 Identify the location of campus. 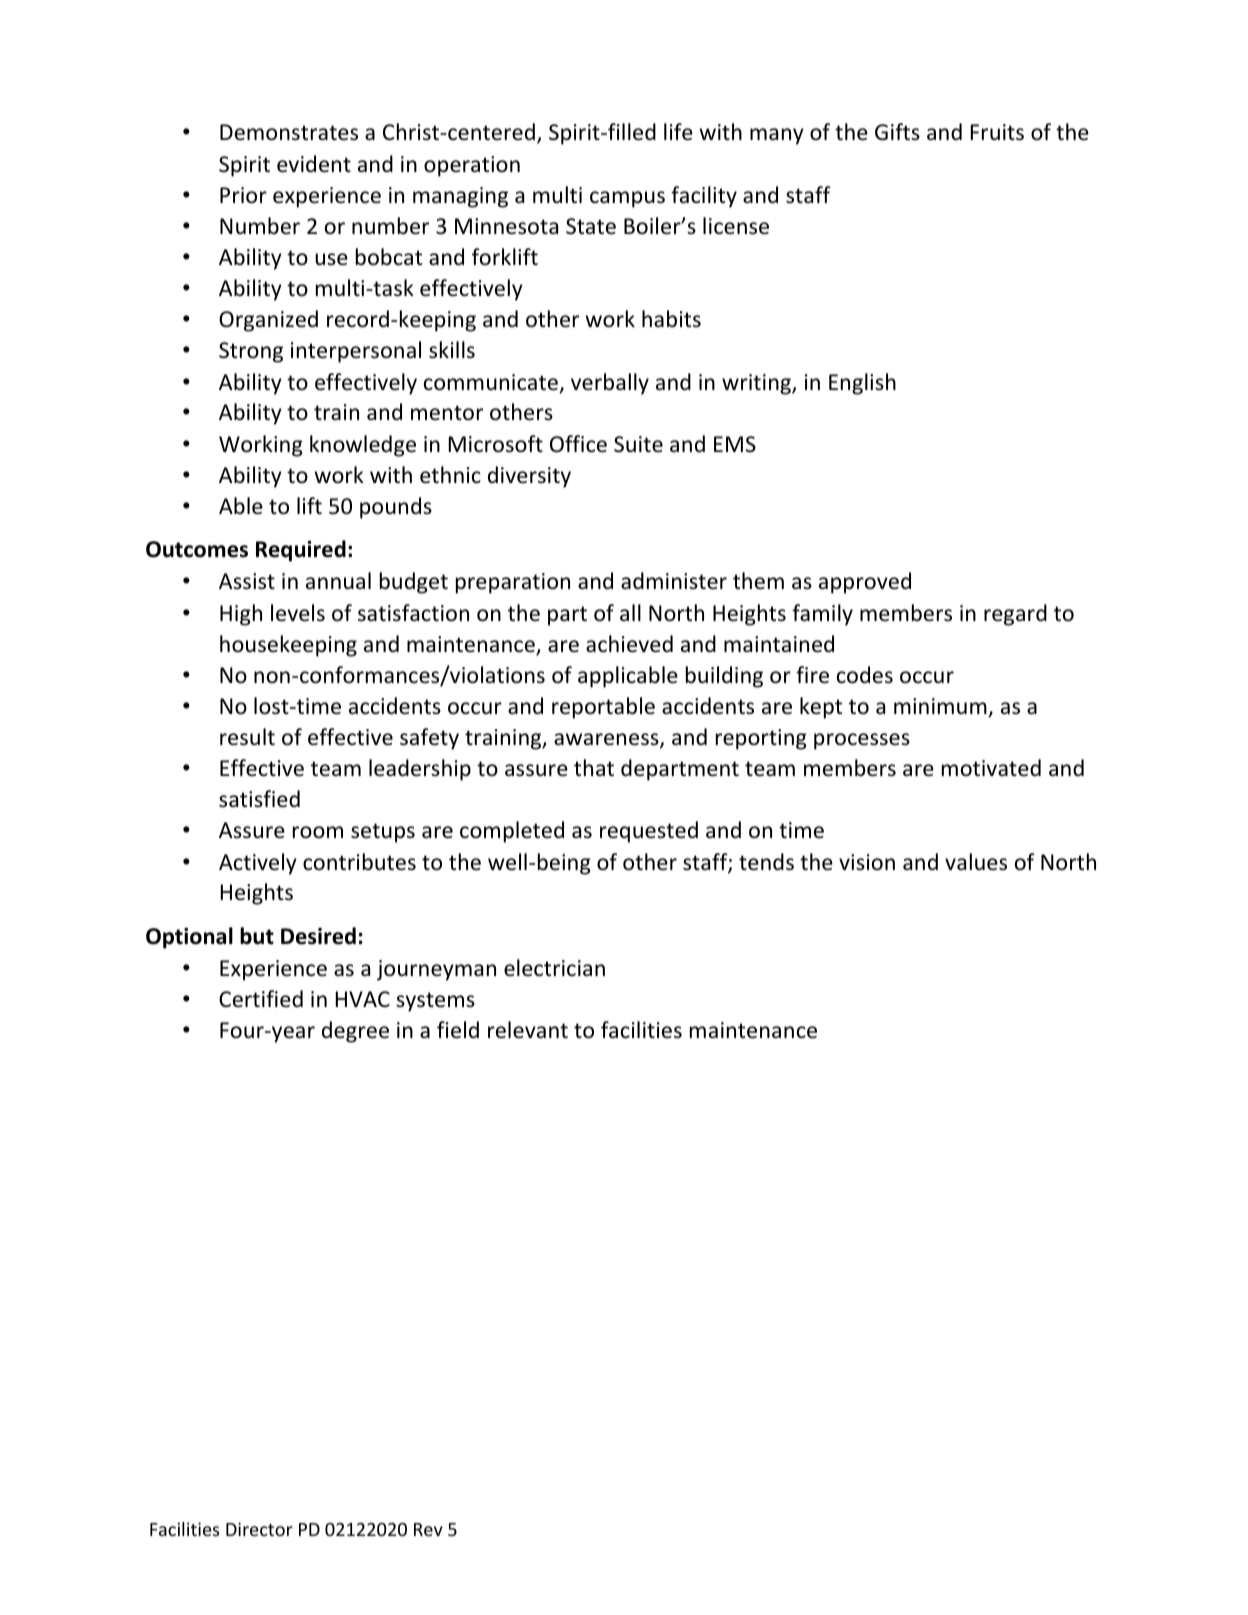
(627, 199).
